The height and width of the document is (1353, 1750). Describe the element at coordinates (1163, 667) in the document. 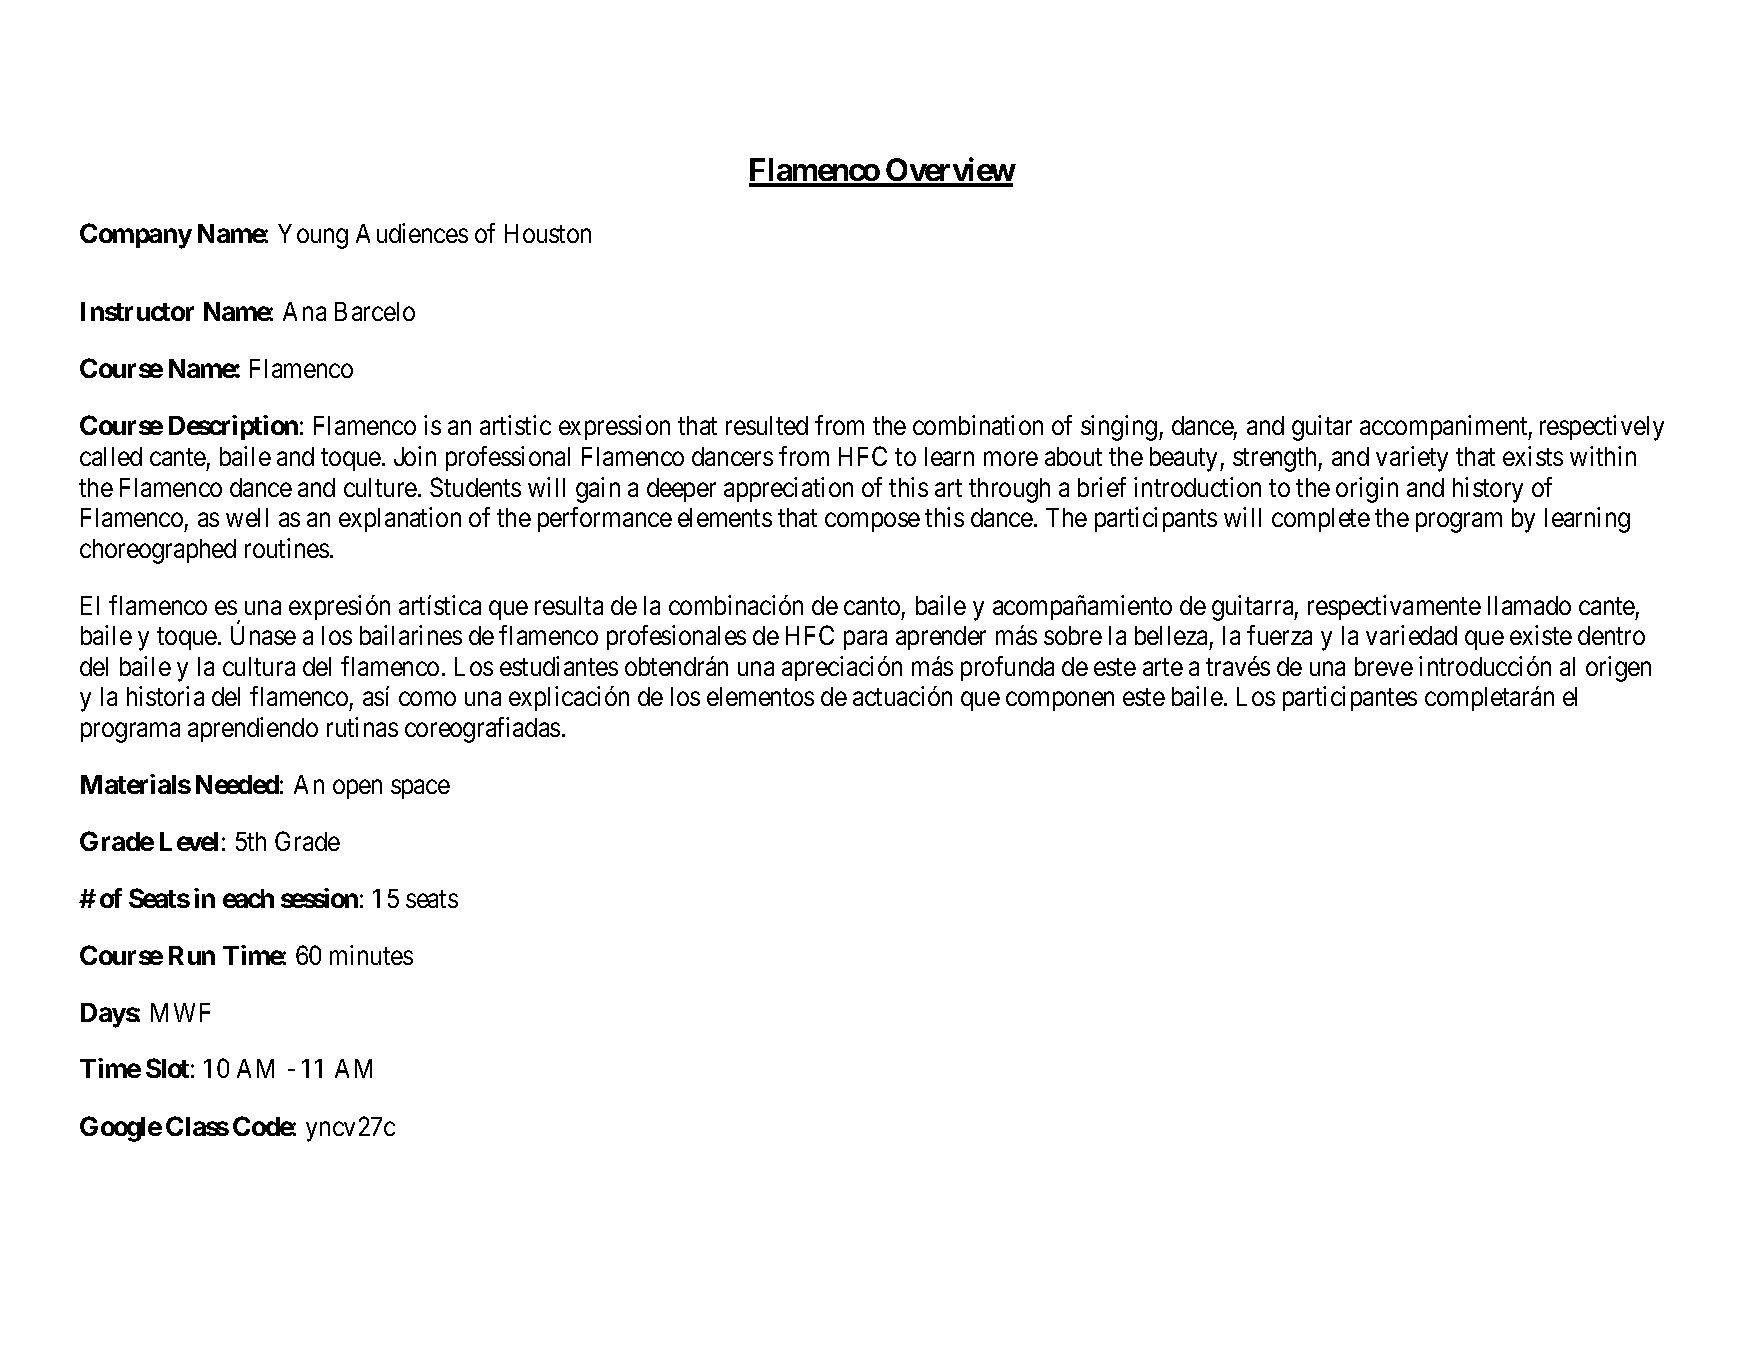

I see `arte` at that location.
